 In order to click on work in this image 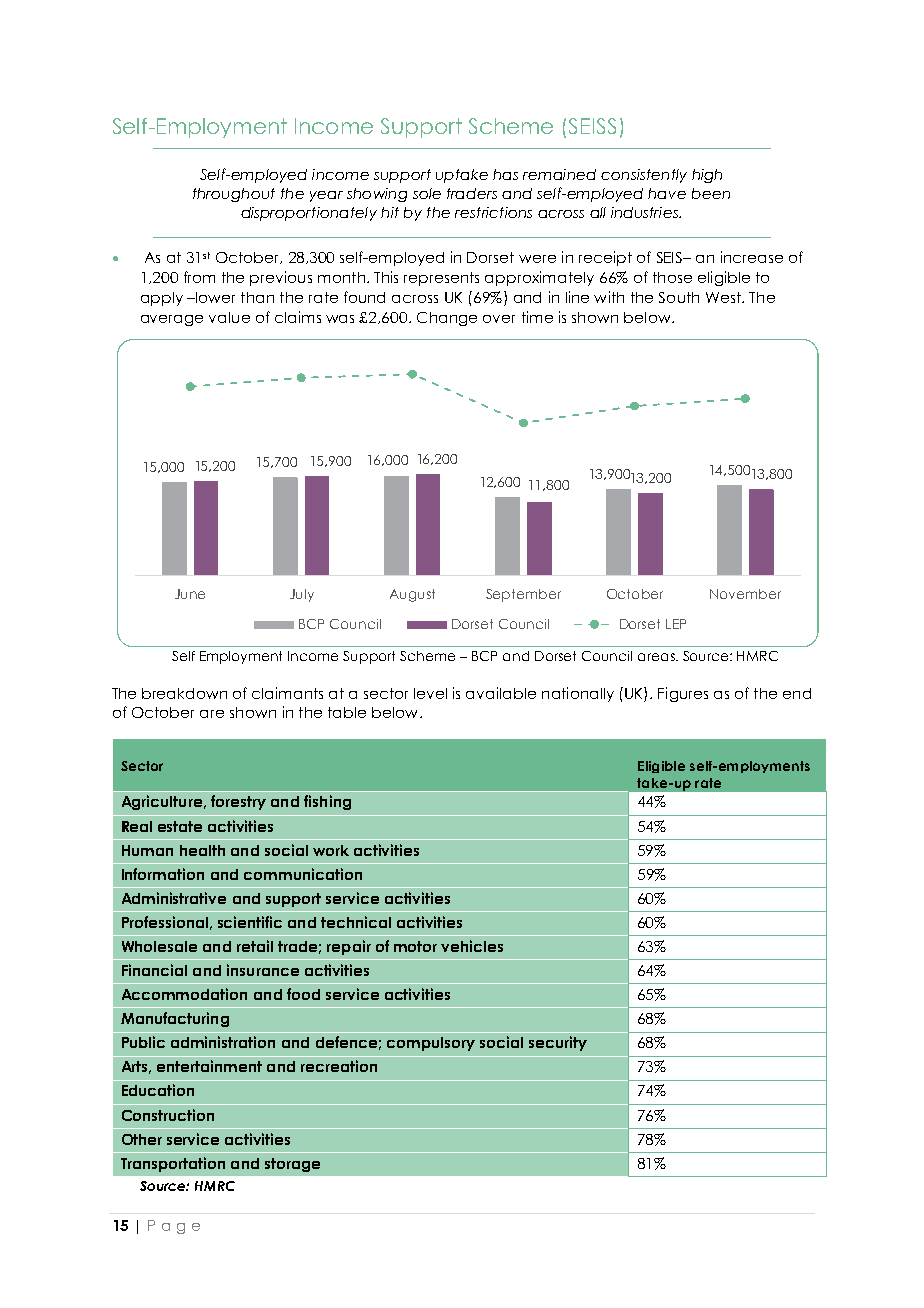, I will do `click(331, 850)`.
